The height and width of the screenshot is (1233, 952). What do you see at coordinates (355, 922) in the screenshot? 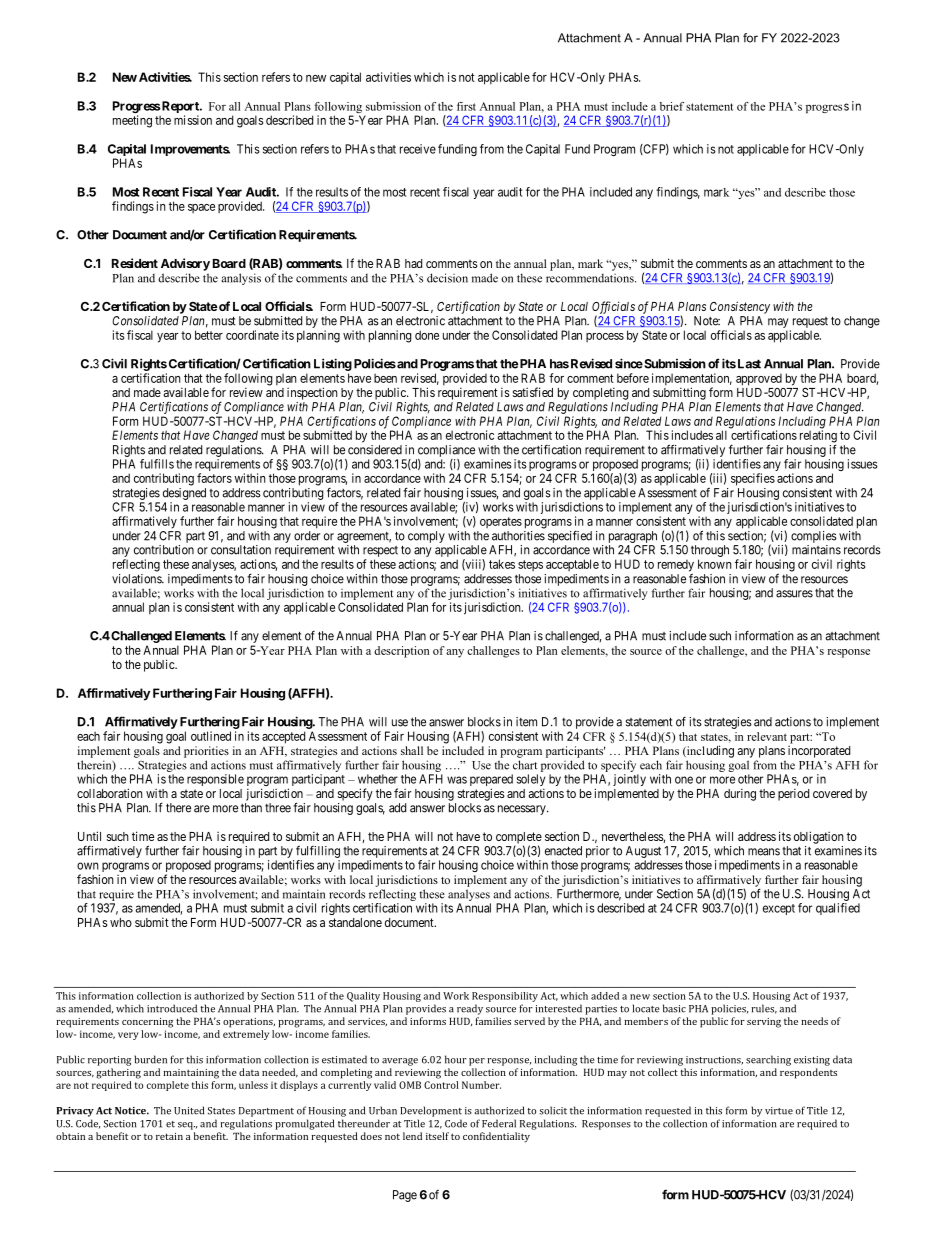
I see `standalone` at bounding box center [355, 922].
